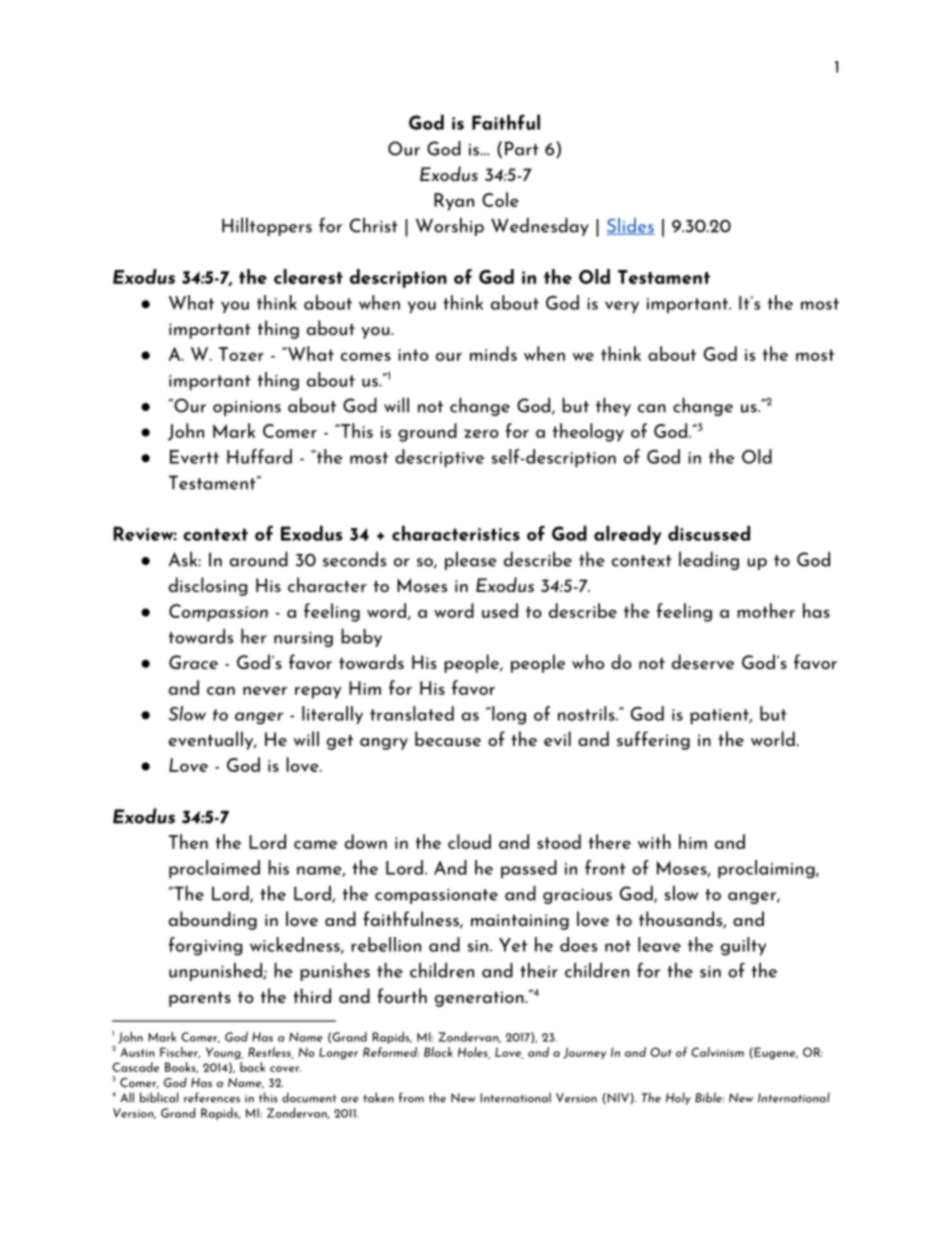 This image has width=952, height=1233. Describe the element at coordinates (654, 841) in the image. I see `with` at that location.
